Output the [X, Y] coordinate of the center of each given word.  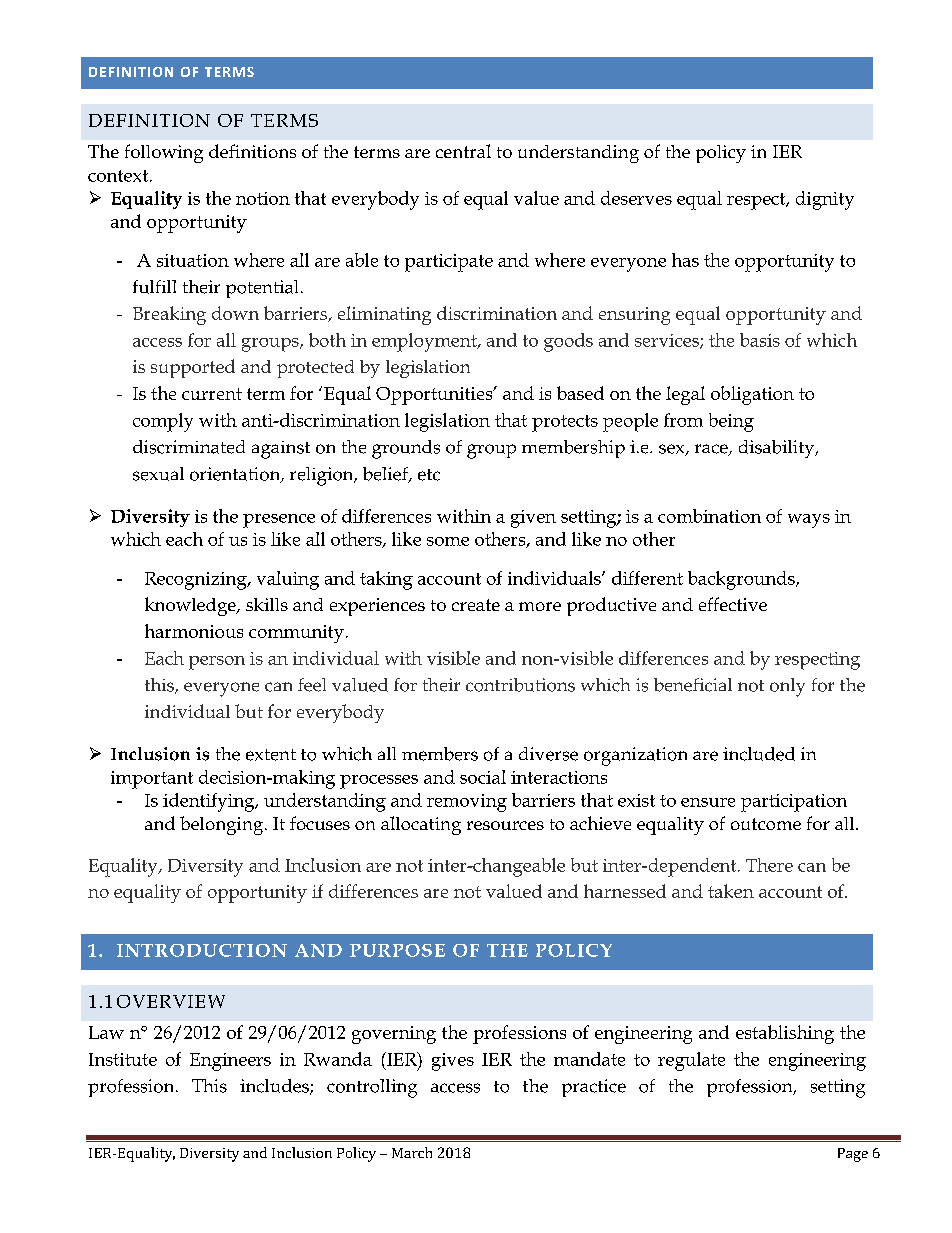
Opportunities [435, 396]
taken [731, 891]
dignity [825, 200]
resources [505, 825]
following [164, 153]
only [787, 687]
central [463, 151]
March [412, 1152]
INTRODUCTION [202, 950]
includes [275, 1087]
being [731, 422]
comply [163, 422]
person [217, 663]
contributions [520, 685]
